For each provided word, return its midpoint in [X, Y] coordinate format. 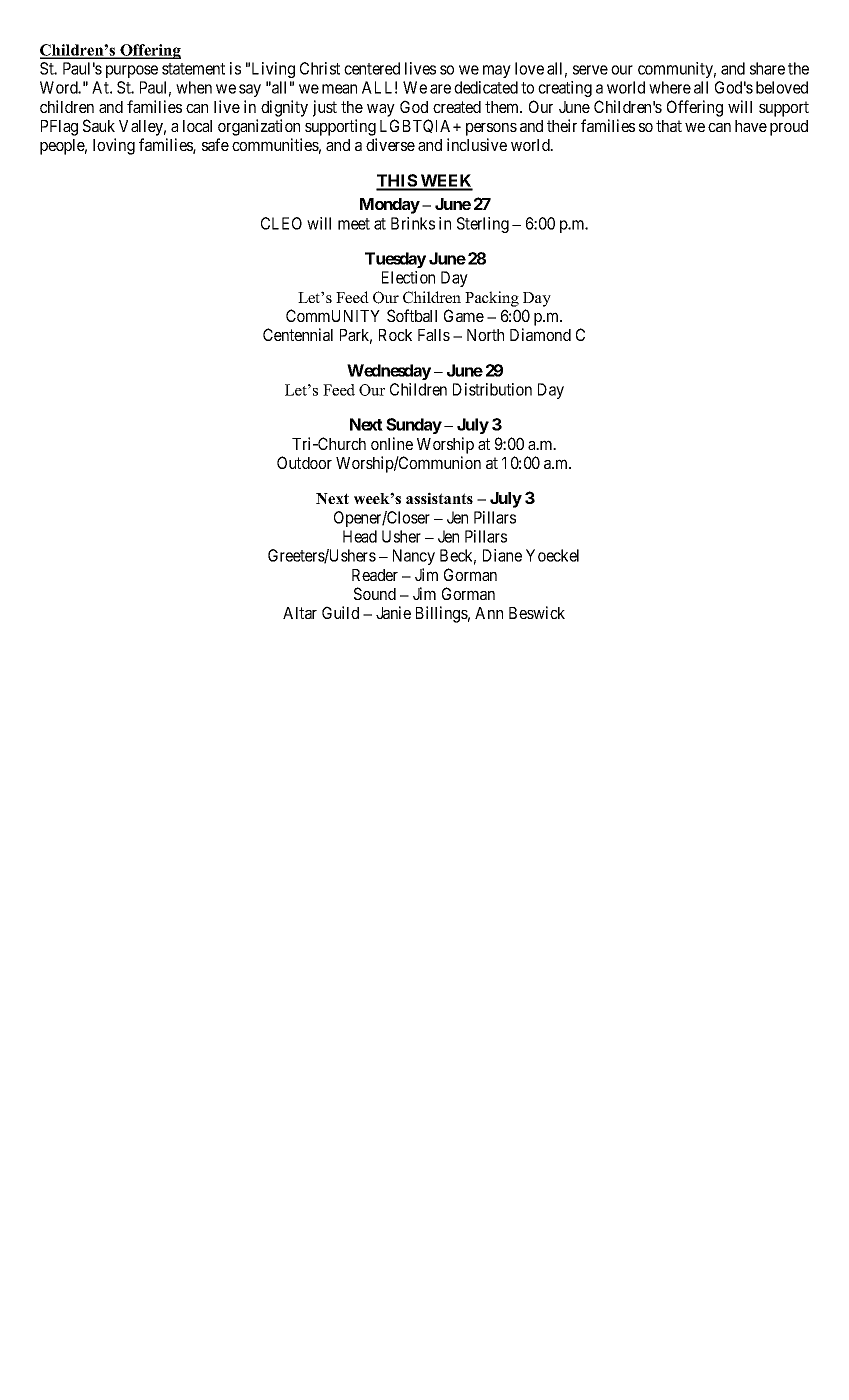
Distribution [492, 389]
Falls [434, 335]
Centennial [298, 334]
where [670, 87]
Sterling [483, 225]
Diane [502, 555]
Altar [300, 613]
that [669, 126]
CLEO [281, 223]
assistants [439, 498]
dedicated [486, 87]
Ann [489, 613]
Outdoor [304, 462]
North [485, 335]
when [194, 87]
